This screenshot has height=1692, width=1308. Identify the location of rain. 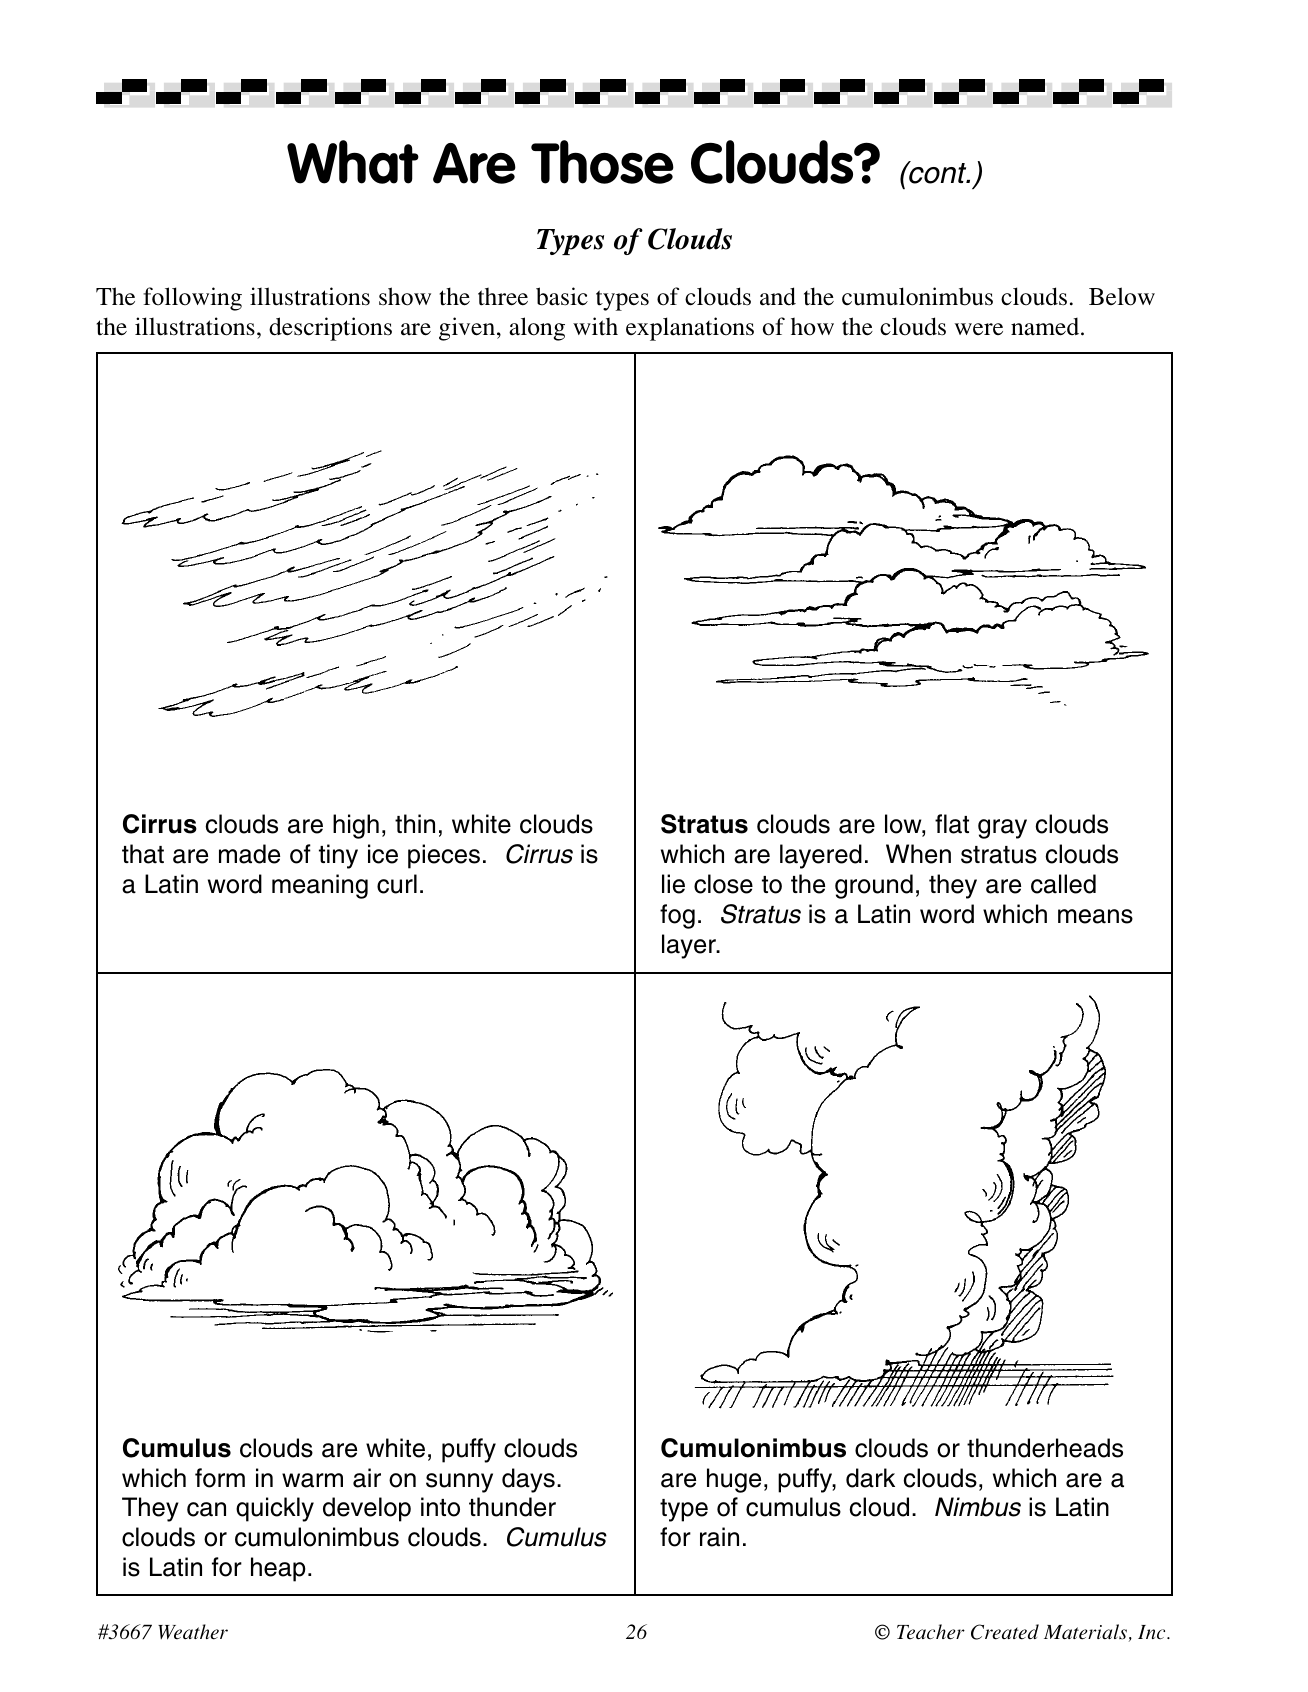
(719, 1537).
